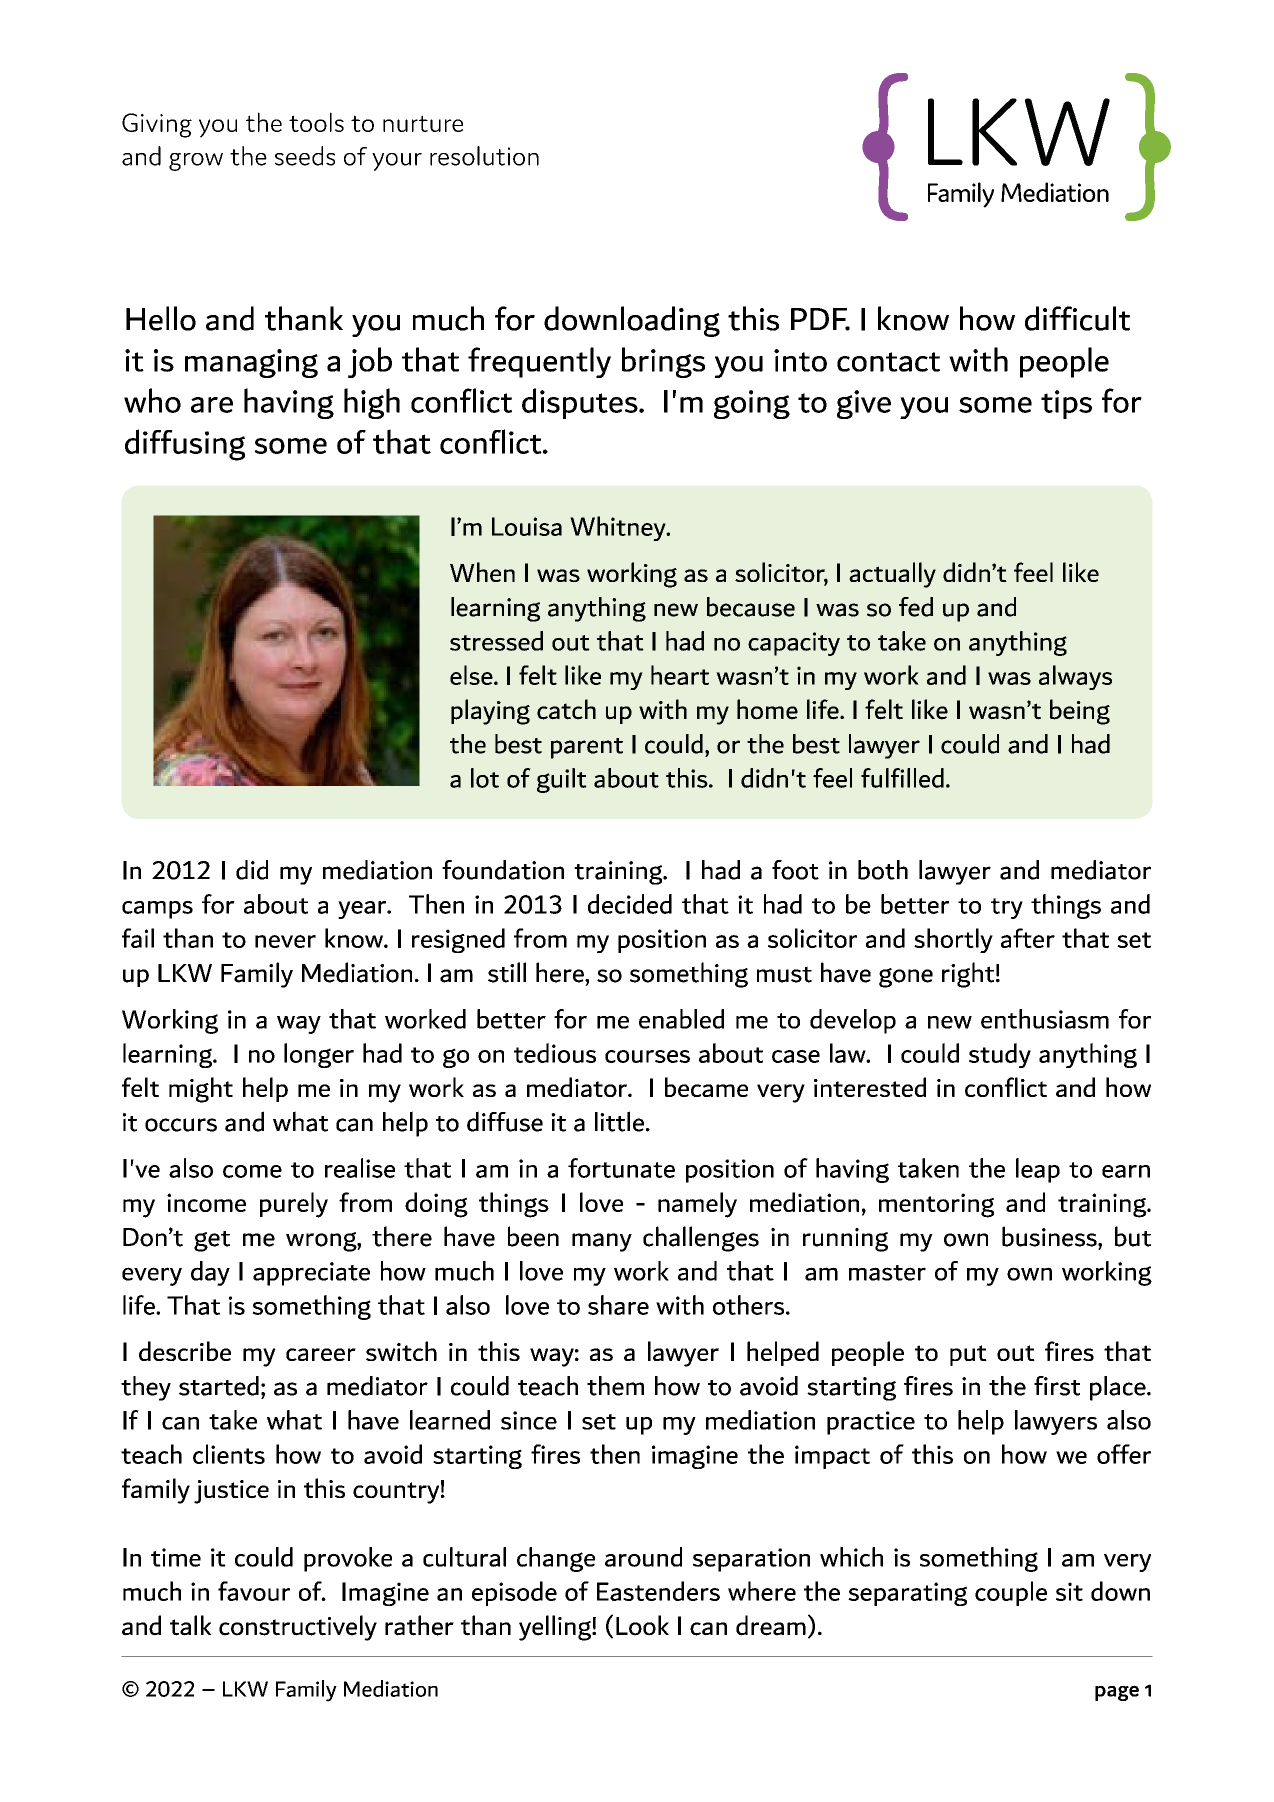 Image resolution: width=1274 pixels, height=1802 pixels. Describe the element at coordinates (484, 156) in the image. I see `resolution` at that location.
